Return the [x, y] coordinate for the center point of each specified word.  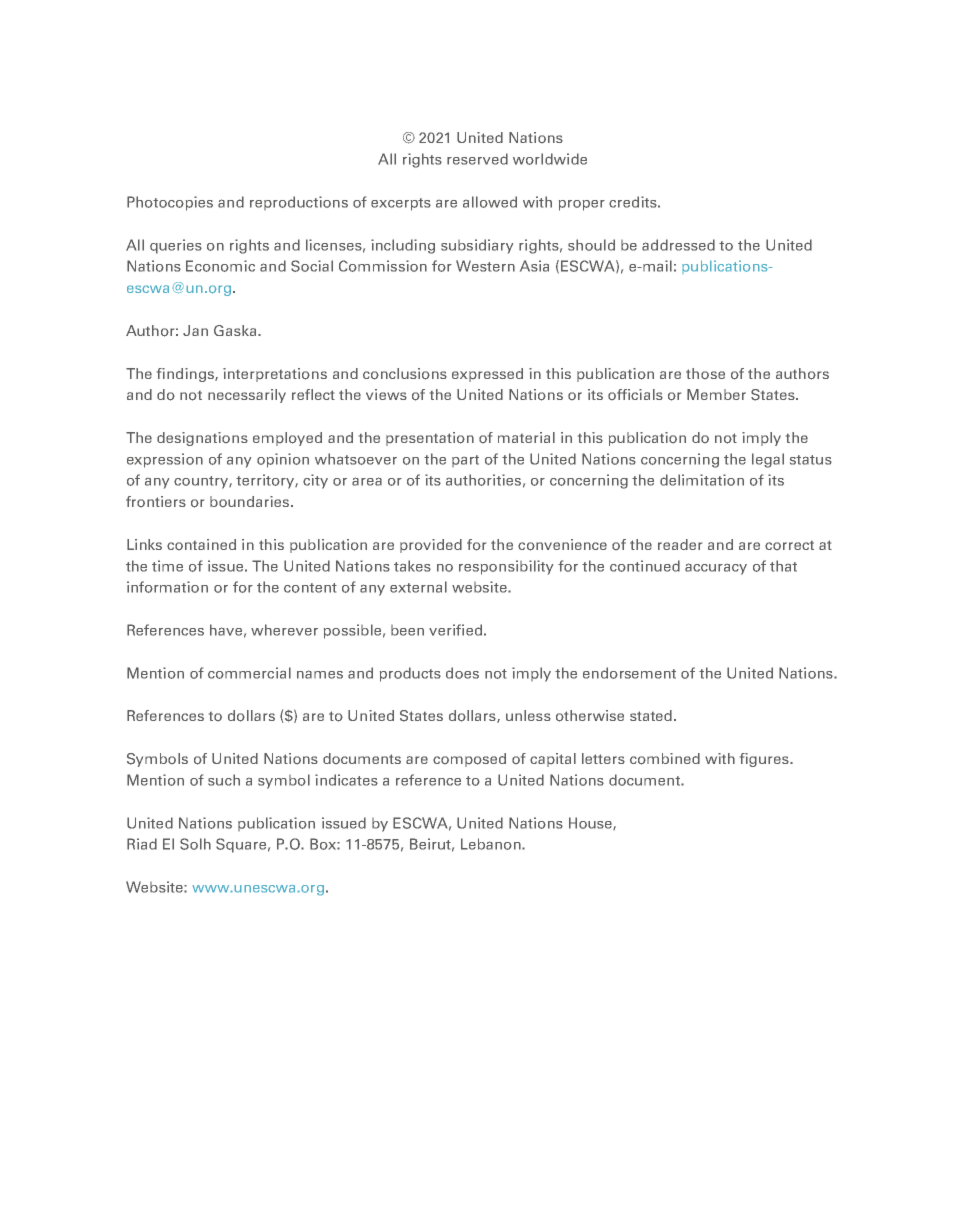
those [705, 373]
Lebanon [492, 844]
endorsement [629, 673]
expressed [487, 375]
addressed [678, 245]
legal [768, 460]
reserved [477, 159]
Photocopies [170, 203]
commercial [249, 673]
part [465, 461]
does [462, 673]
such [224, 780]
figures [765, 760]
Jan [195, 330]
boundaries [251, 501]
